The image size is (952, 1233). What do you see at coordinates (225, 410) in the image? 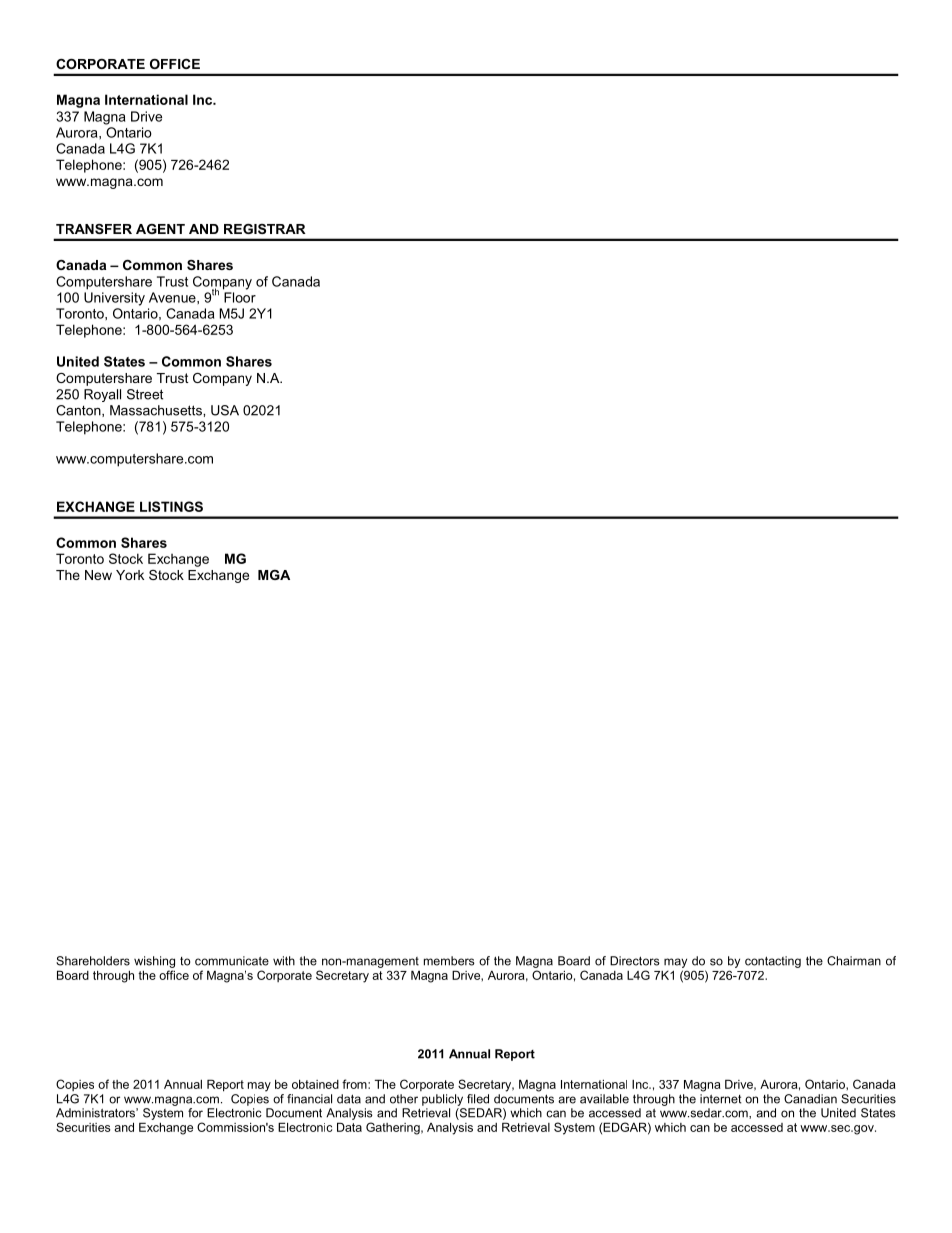
I see `USA` at bounding box center [225, 410].
